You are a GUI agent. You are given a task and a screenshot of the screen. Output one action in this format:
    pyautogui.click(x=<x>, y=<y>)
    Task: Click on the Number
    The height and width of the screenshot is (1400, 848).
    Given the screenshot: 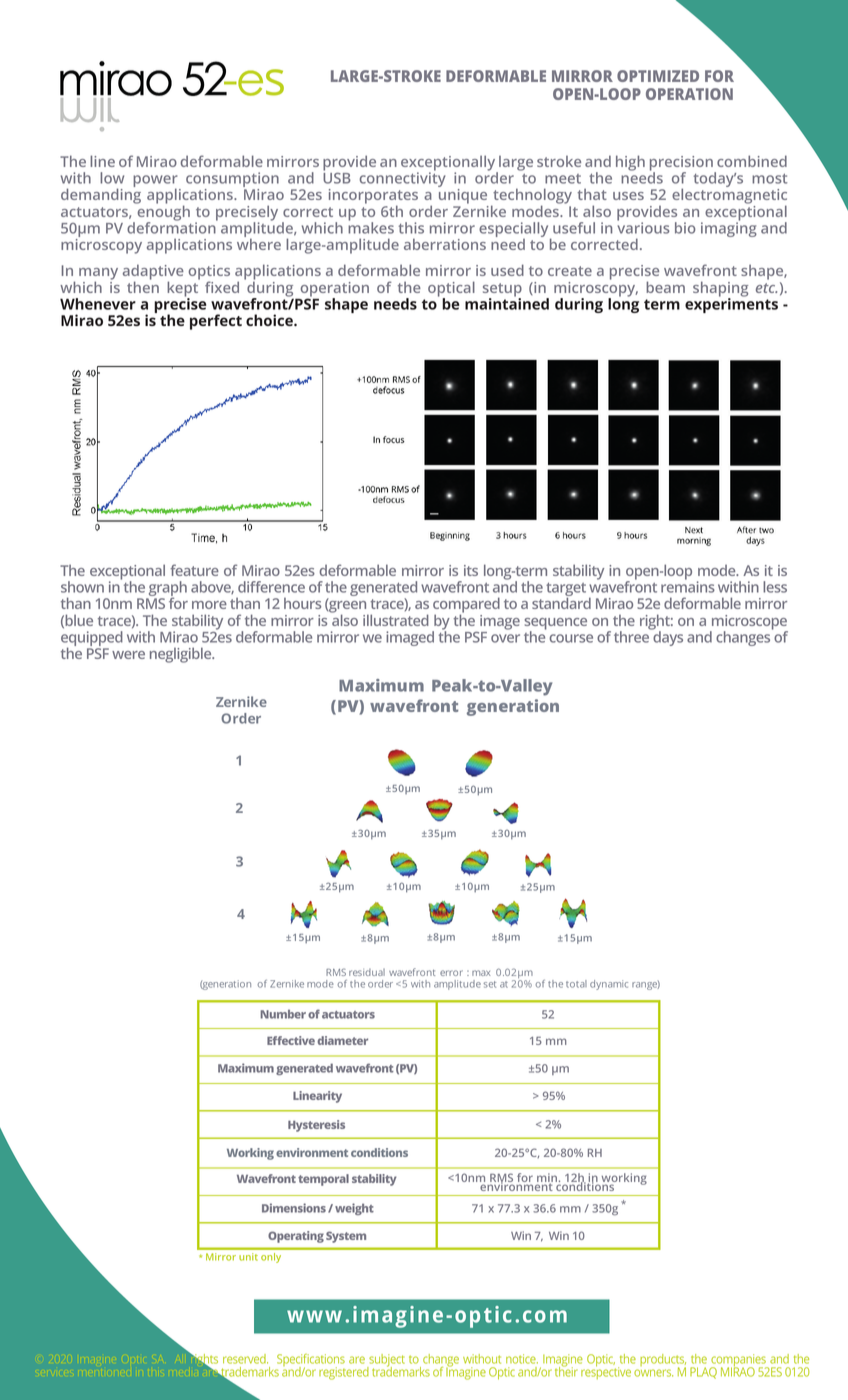 What is the action you would take?
    pyautogui.click(x=283, y=1014)
